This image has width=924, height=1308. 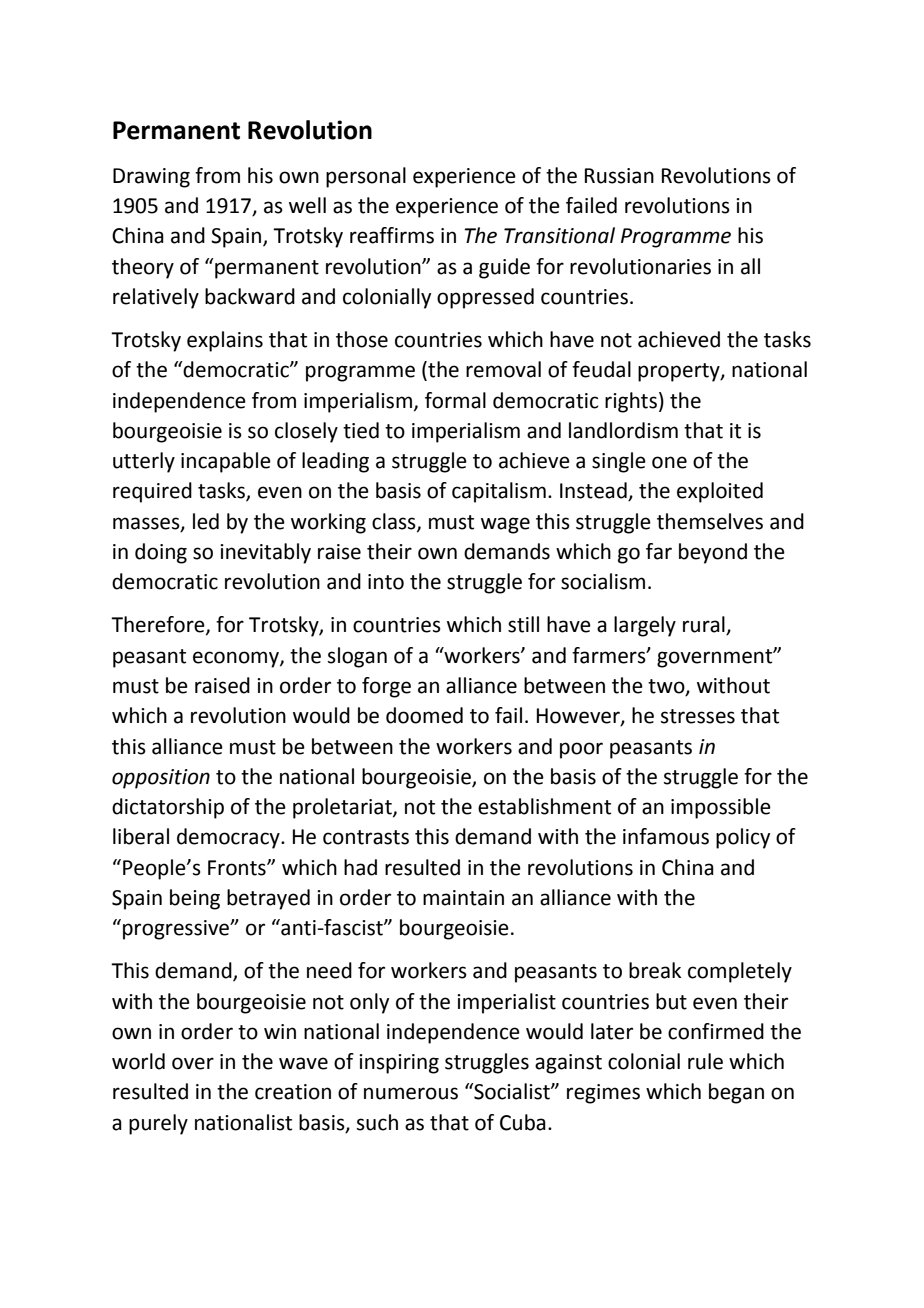 I want to click on Russian, so click(x=619, y=176).
